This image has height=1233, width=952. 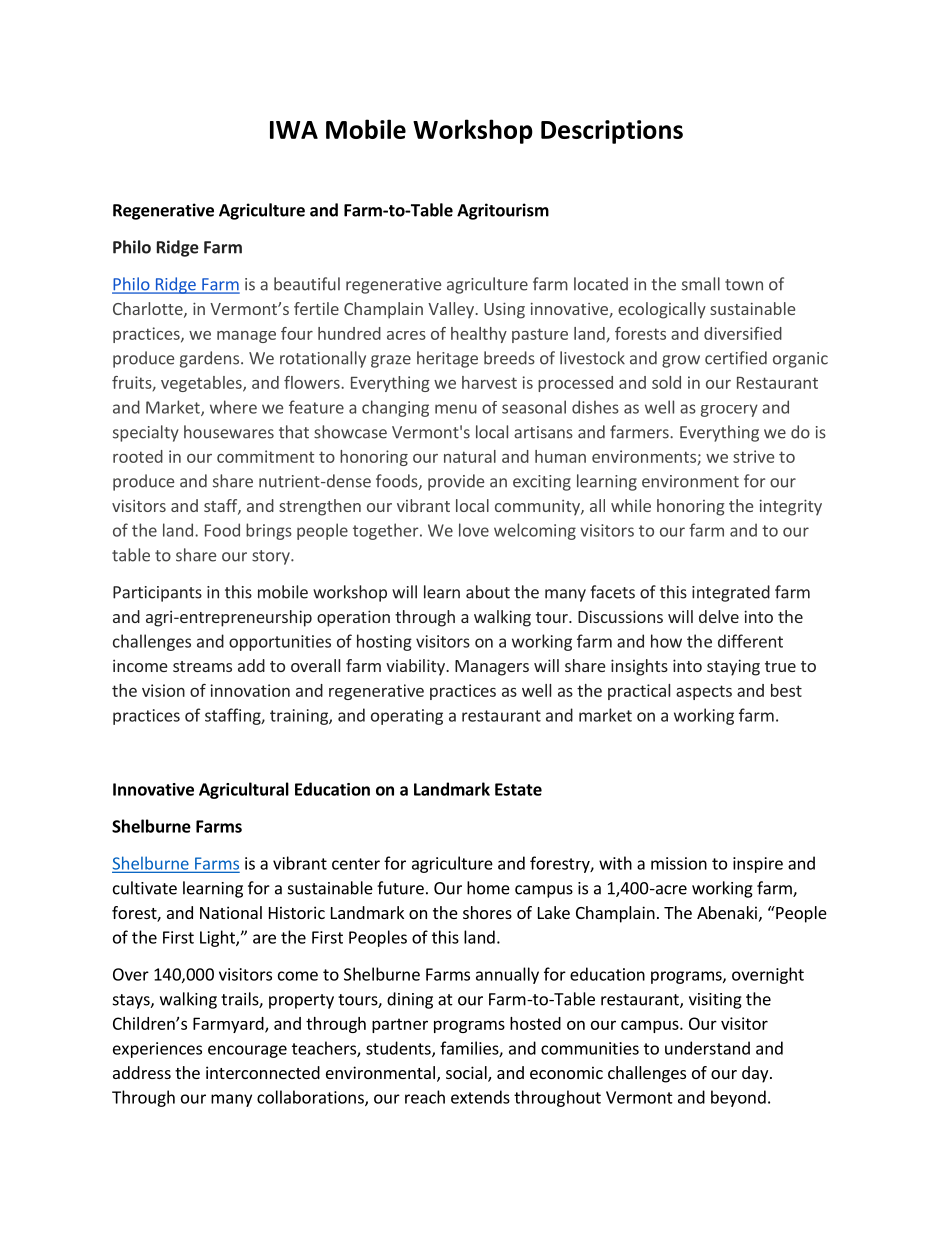 What do you see at coordinates (758, 865) in the image?
I see `inspire` at bounding box center [758, 865].
